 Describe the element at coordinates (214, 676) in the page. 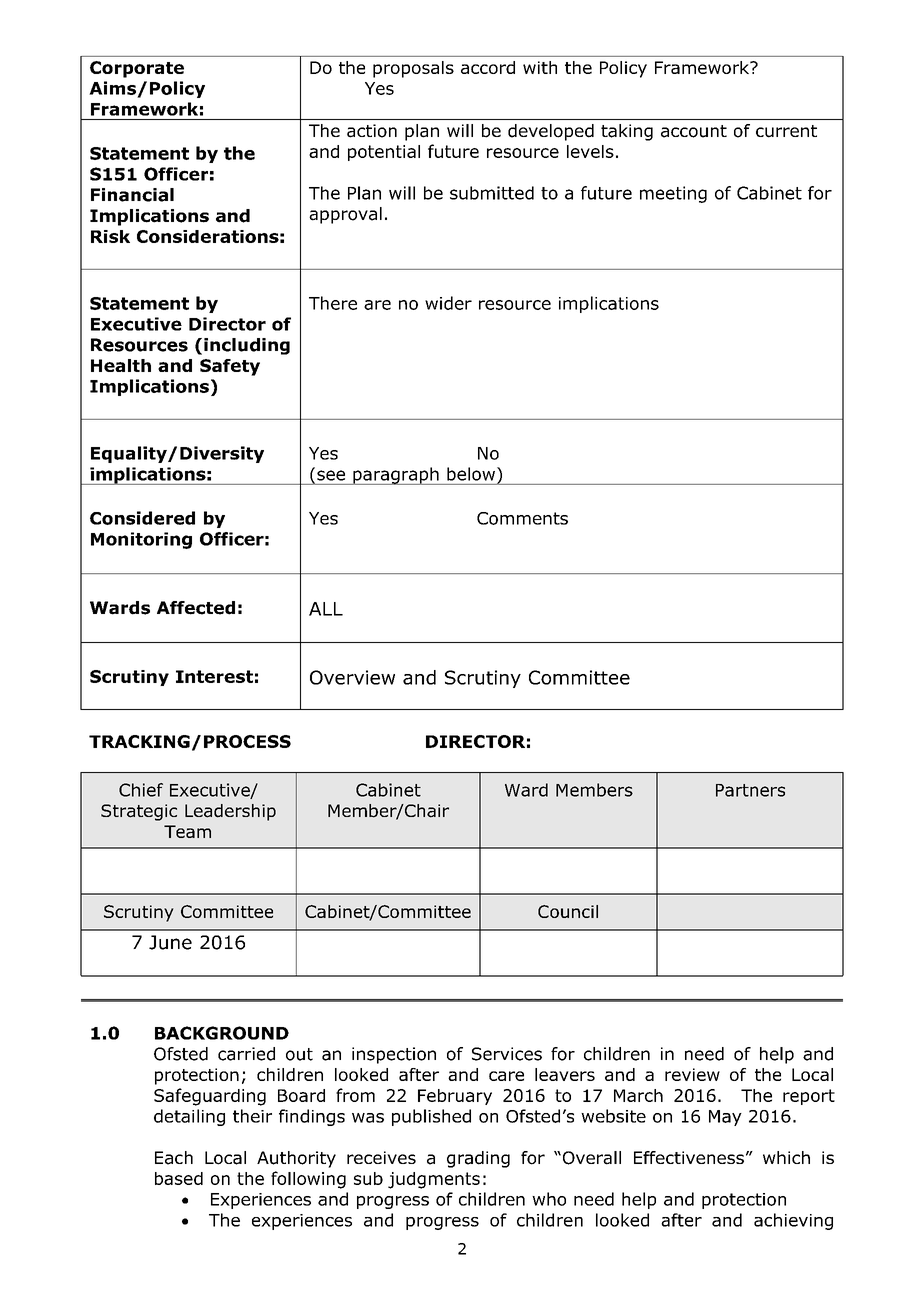

I see `Interest` at that location.
